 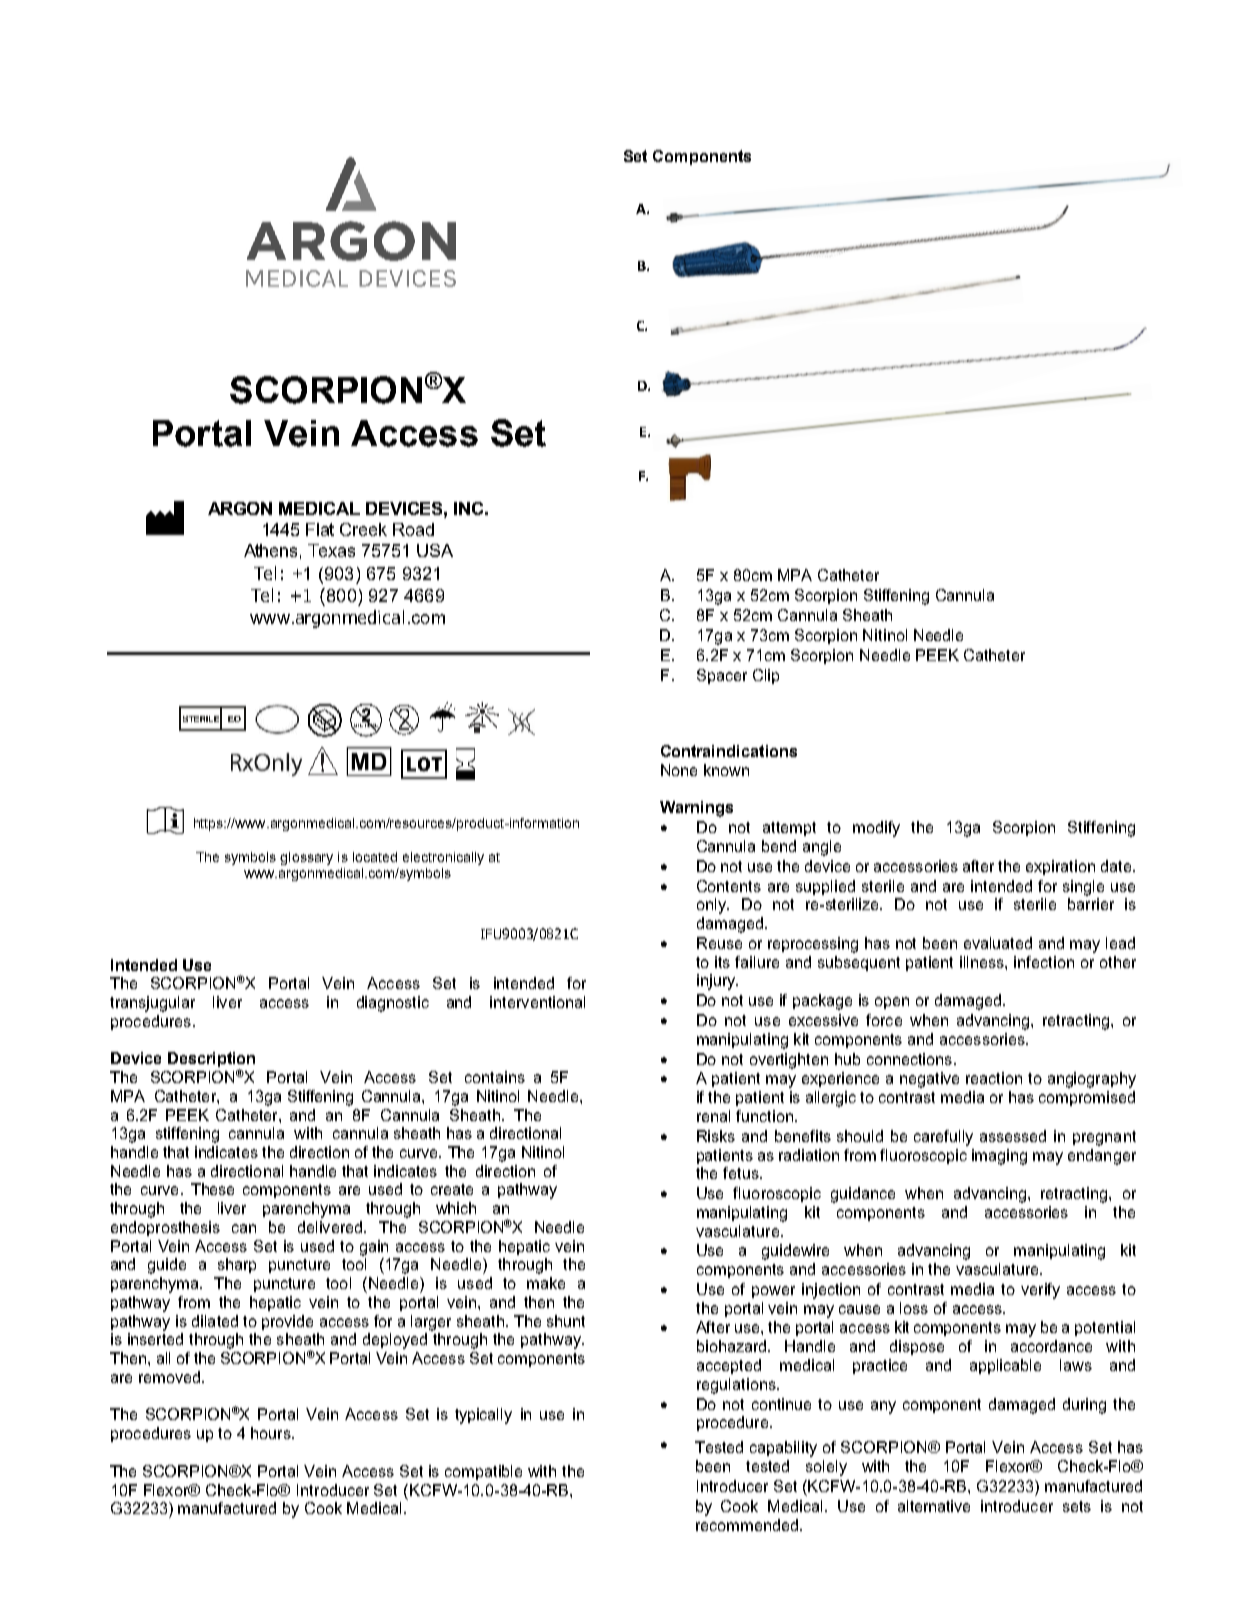 I want to click on hours, so click(x=272, y=1433).
